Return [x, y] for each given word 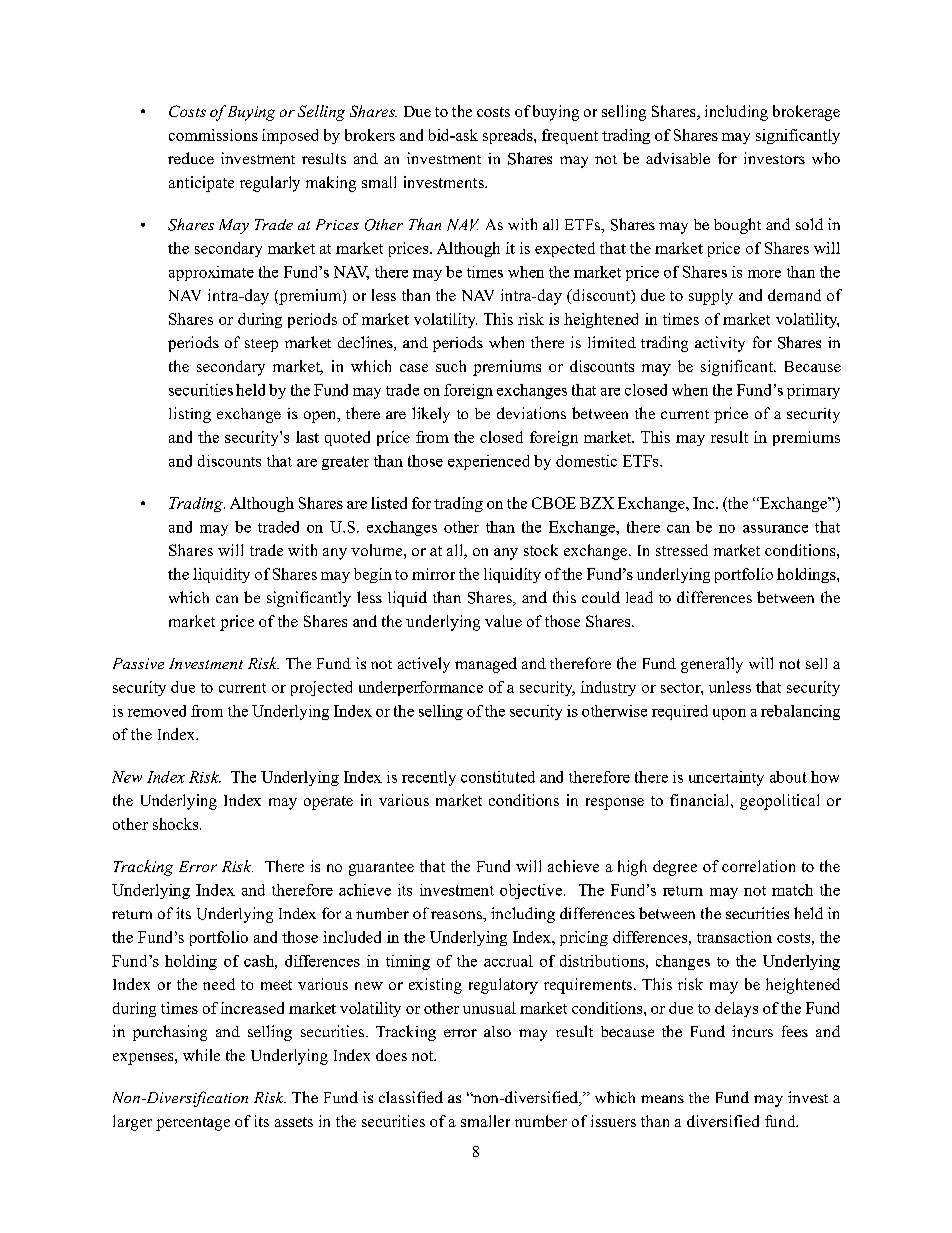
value [503, 621]
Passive [138, 663]
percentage [193, 1124]
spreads [509, 136]
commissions [213, 135]
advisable [678, 158]
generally [712, 665]
